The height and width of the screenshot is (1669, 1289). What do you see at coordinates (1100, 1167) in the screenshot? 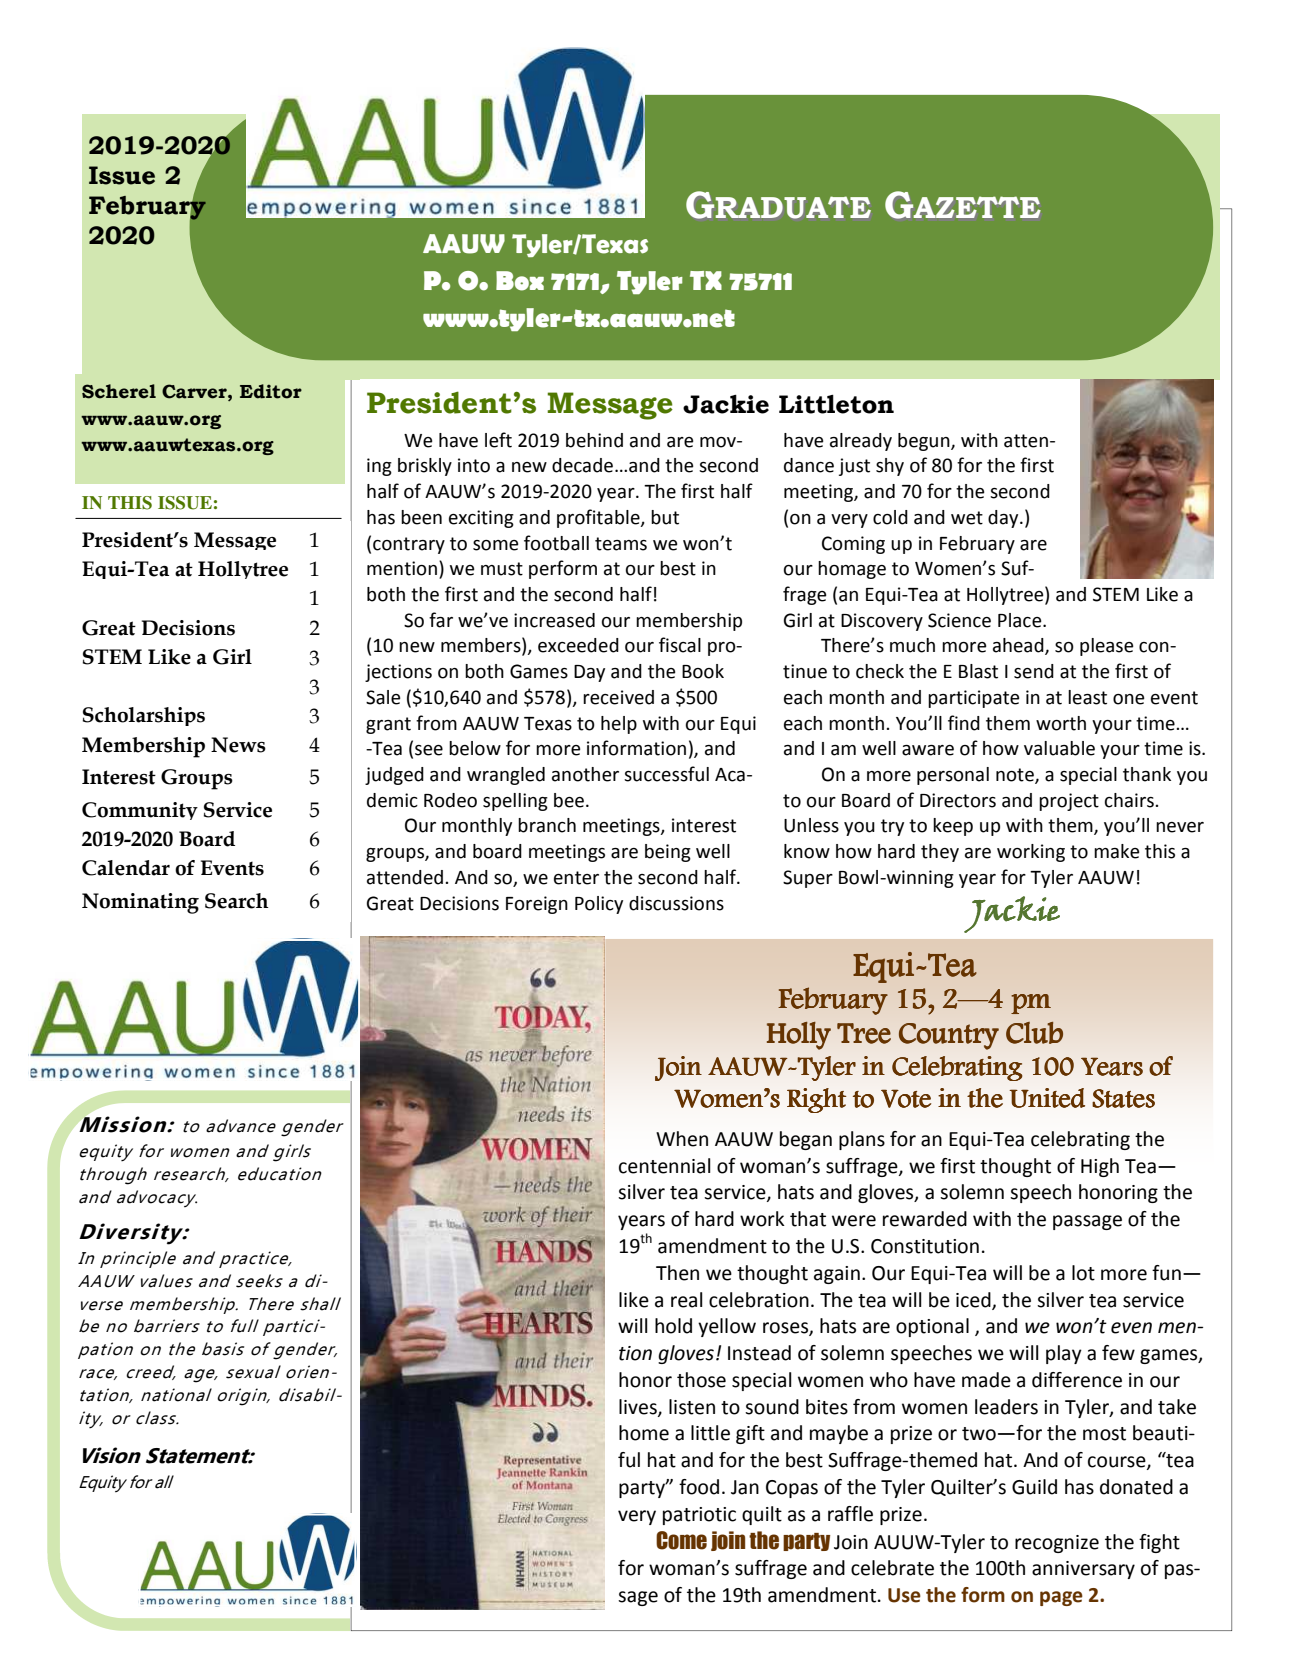
I see `High` at bounding box center [1100, 1167].
